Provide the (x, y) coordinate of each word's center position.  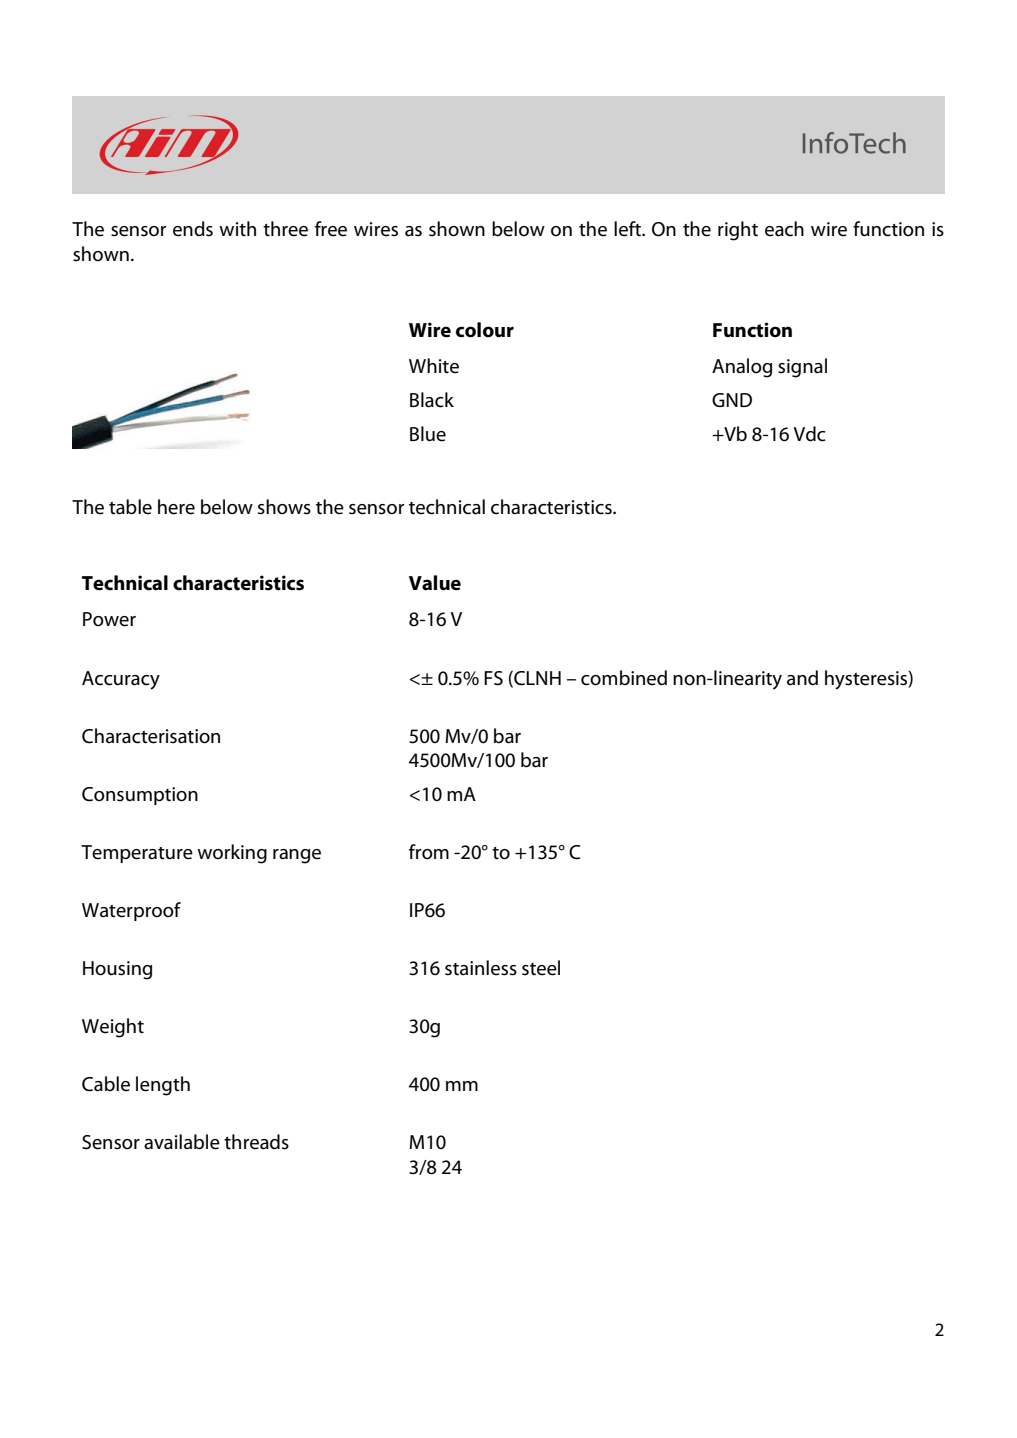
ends (193, 229)
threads (256, 1142)
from (429, 852)
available (182, 1142)
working (232, 854)
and (802, 678)
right (738, 231)
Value (435, 583)
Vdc (809, 434)
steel (541, 968)
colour (485, 330)
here (176, 507)
